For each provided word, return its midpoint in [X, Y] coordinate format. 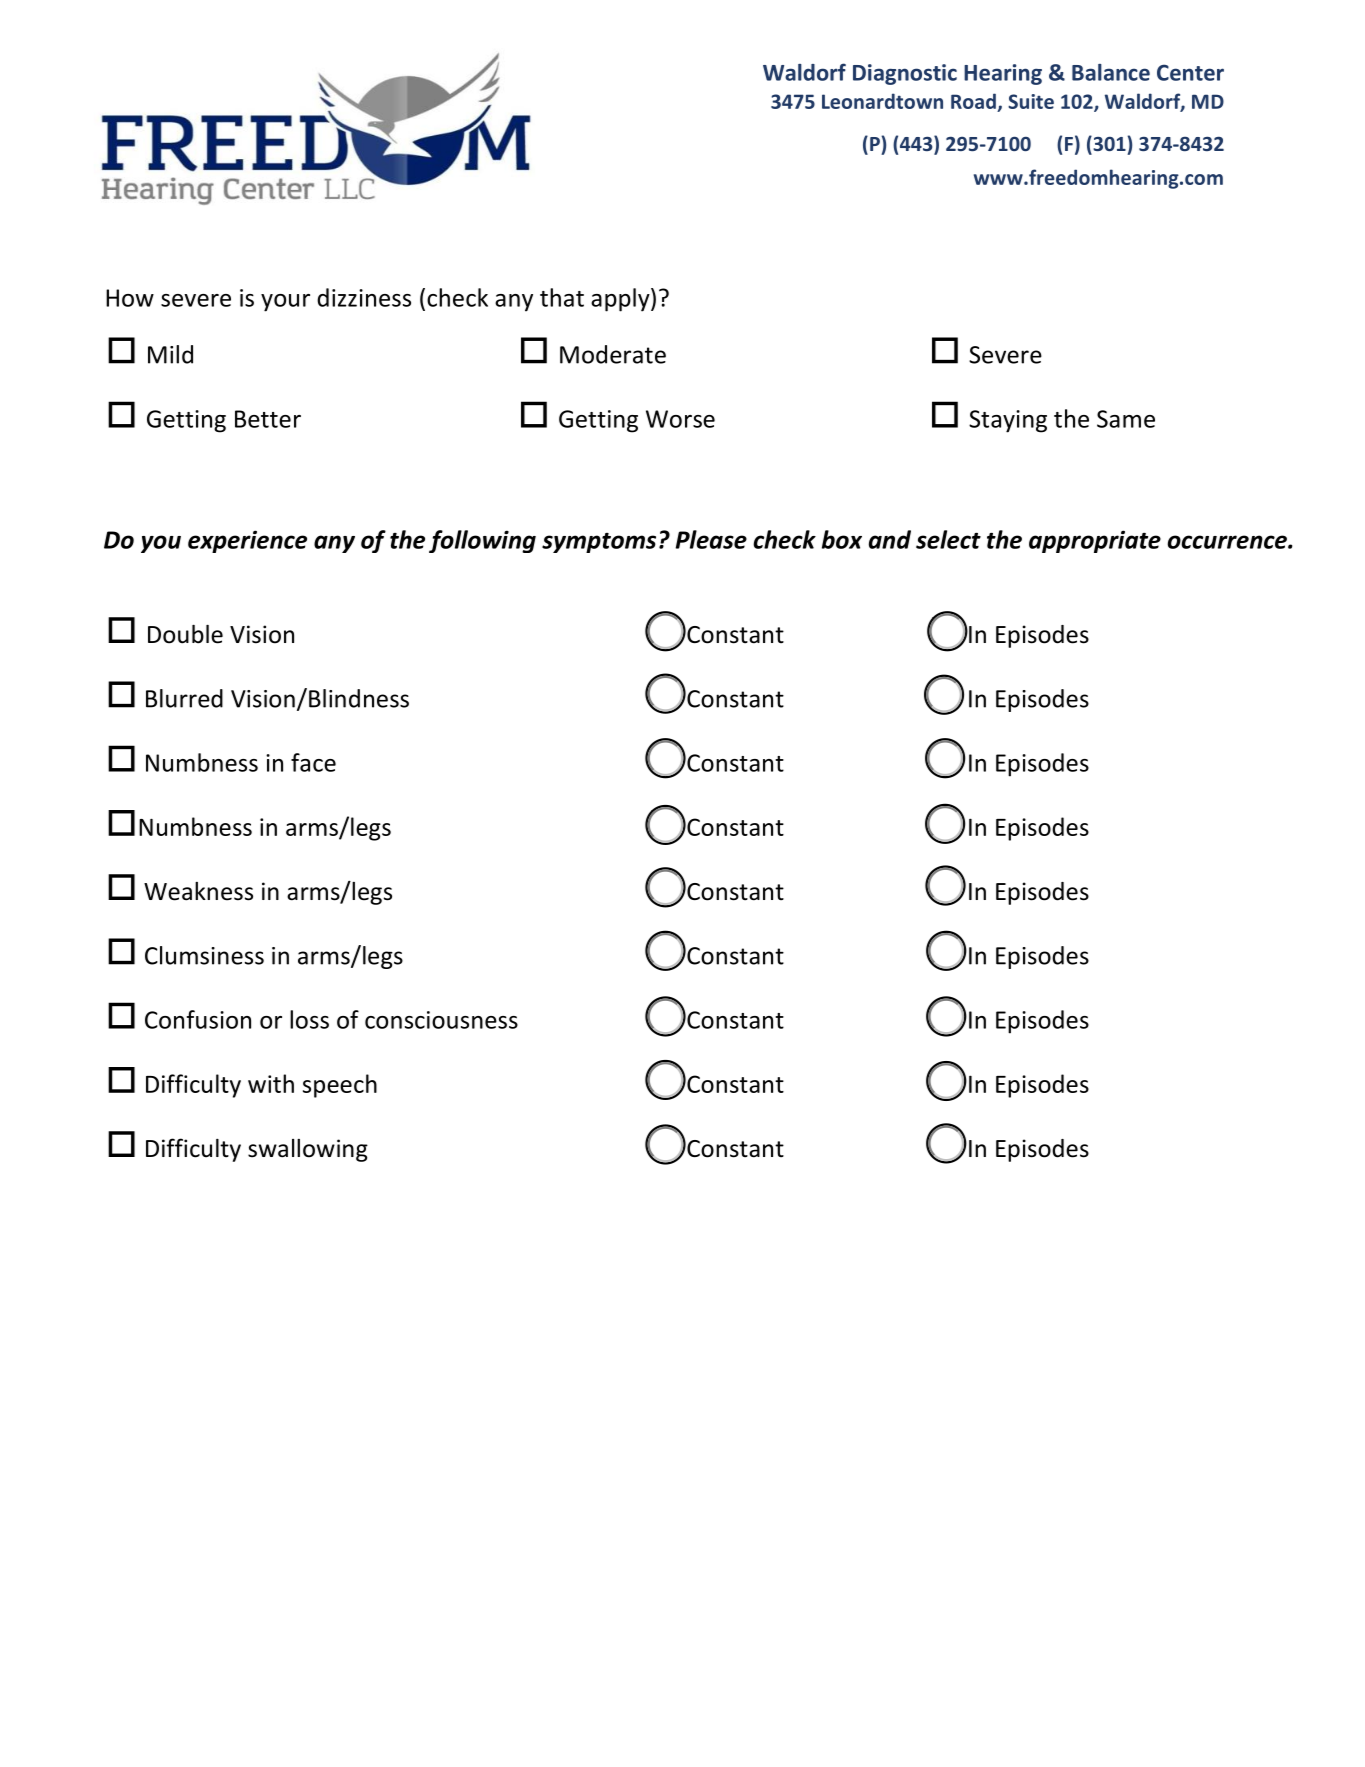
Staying [1008, 421]
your [285, 303]
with [271, 1083]
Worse [680, 419]
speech [340, 1086]
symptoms [599, 543]
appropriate [1095, 541]
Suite [1031, 101]
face [313, 762]
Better [268, 419]
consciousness [441, 1020]
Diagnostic [905, 74]
